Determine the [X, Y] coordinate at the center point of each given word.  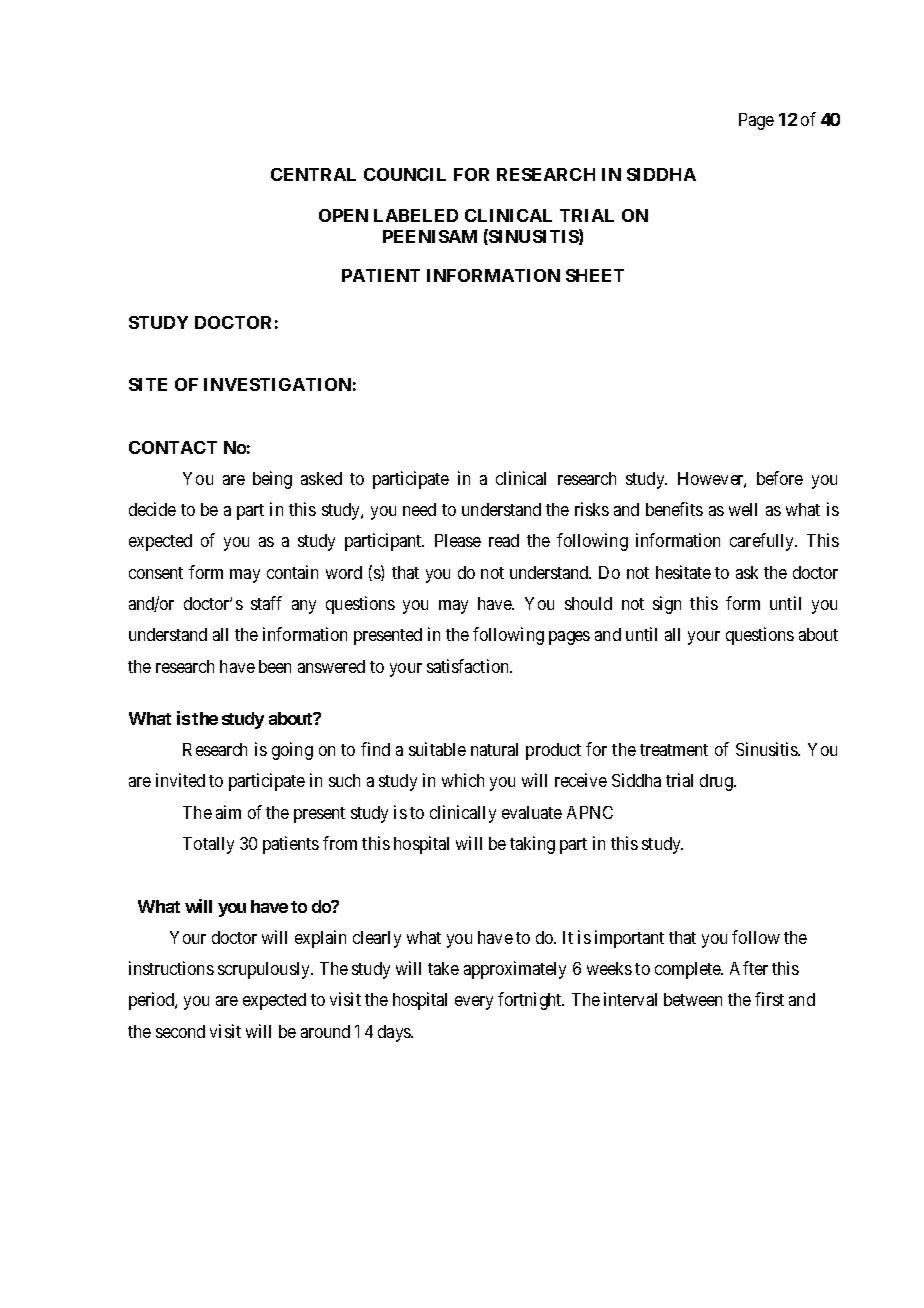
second [180, 1031]
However [712, 480]
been [275, 666]
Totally [208, 845]
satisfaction [469, 666]
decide [152, 509]
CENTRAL [313, 174]
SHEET [595, 275]
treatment [674, 750]
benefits [674, 509]
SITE [148, 384]
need [419, 509]
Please [458, 540]
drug [717, 782]
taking [532, 845]
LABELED [416, 215]
